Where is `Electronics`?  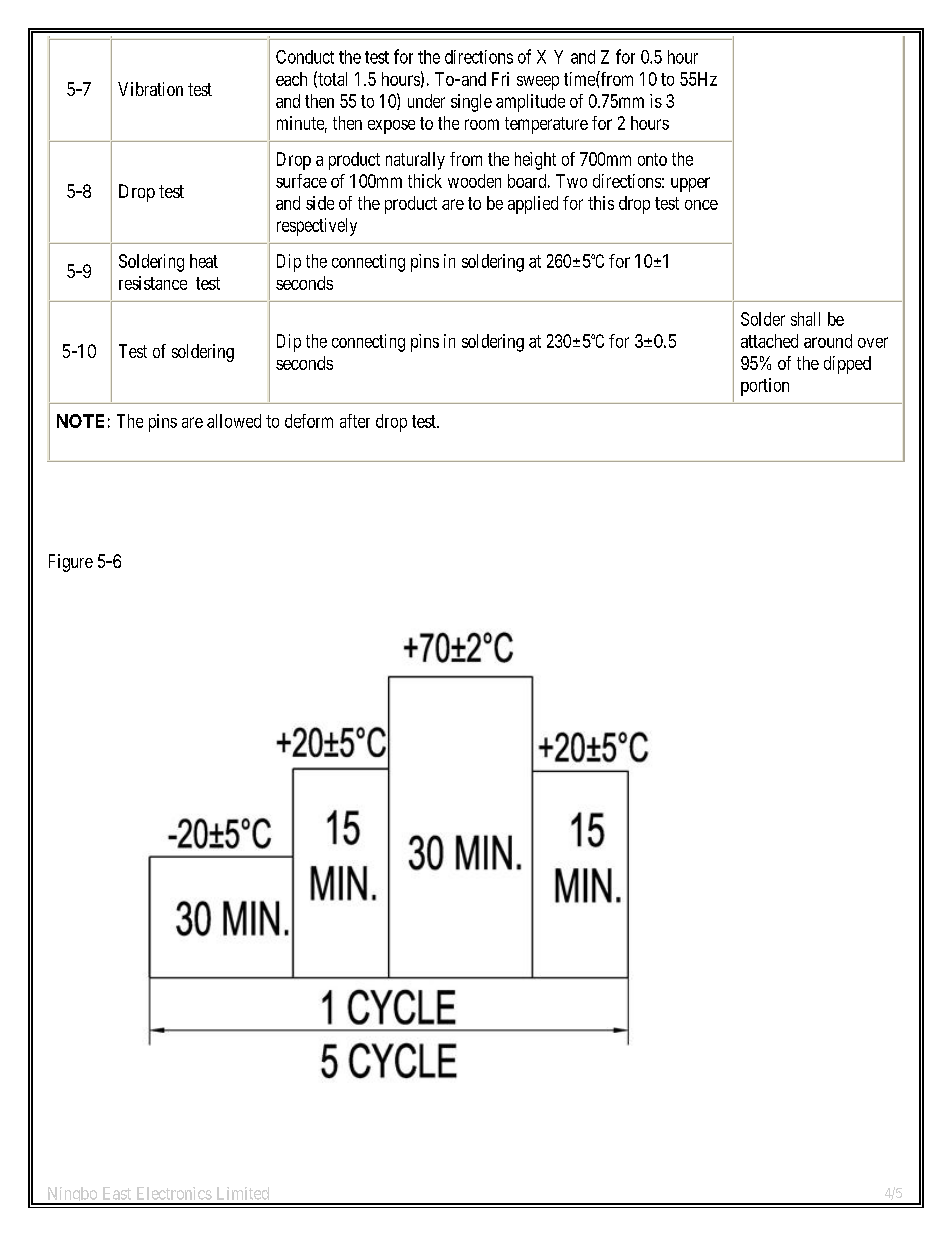 Electronics is located at coordinates (174, 1193).
